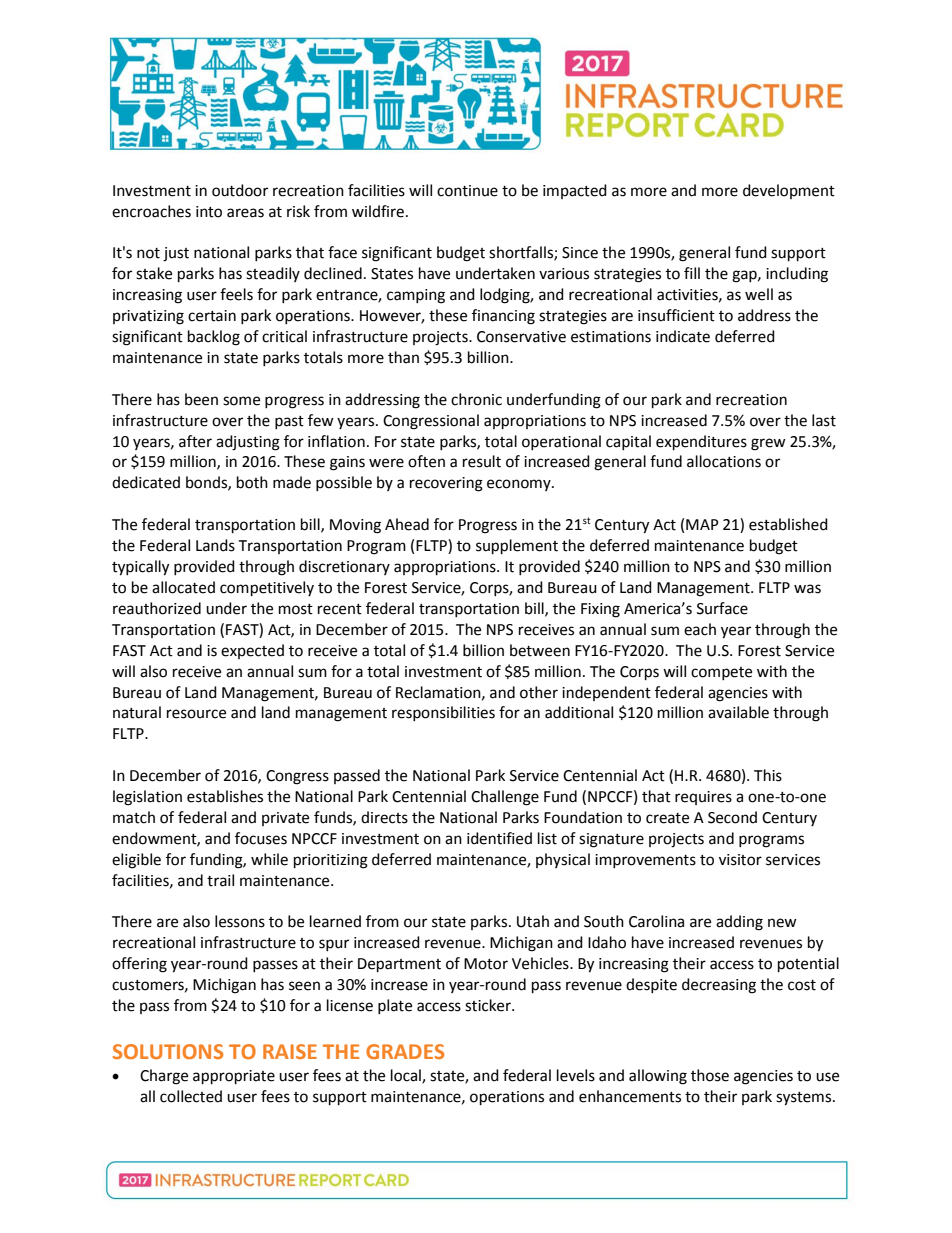 The width and height of the screenshot is (952, 1233). I want to click on Challenge, so click(505, 798).
